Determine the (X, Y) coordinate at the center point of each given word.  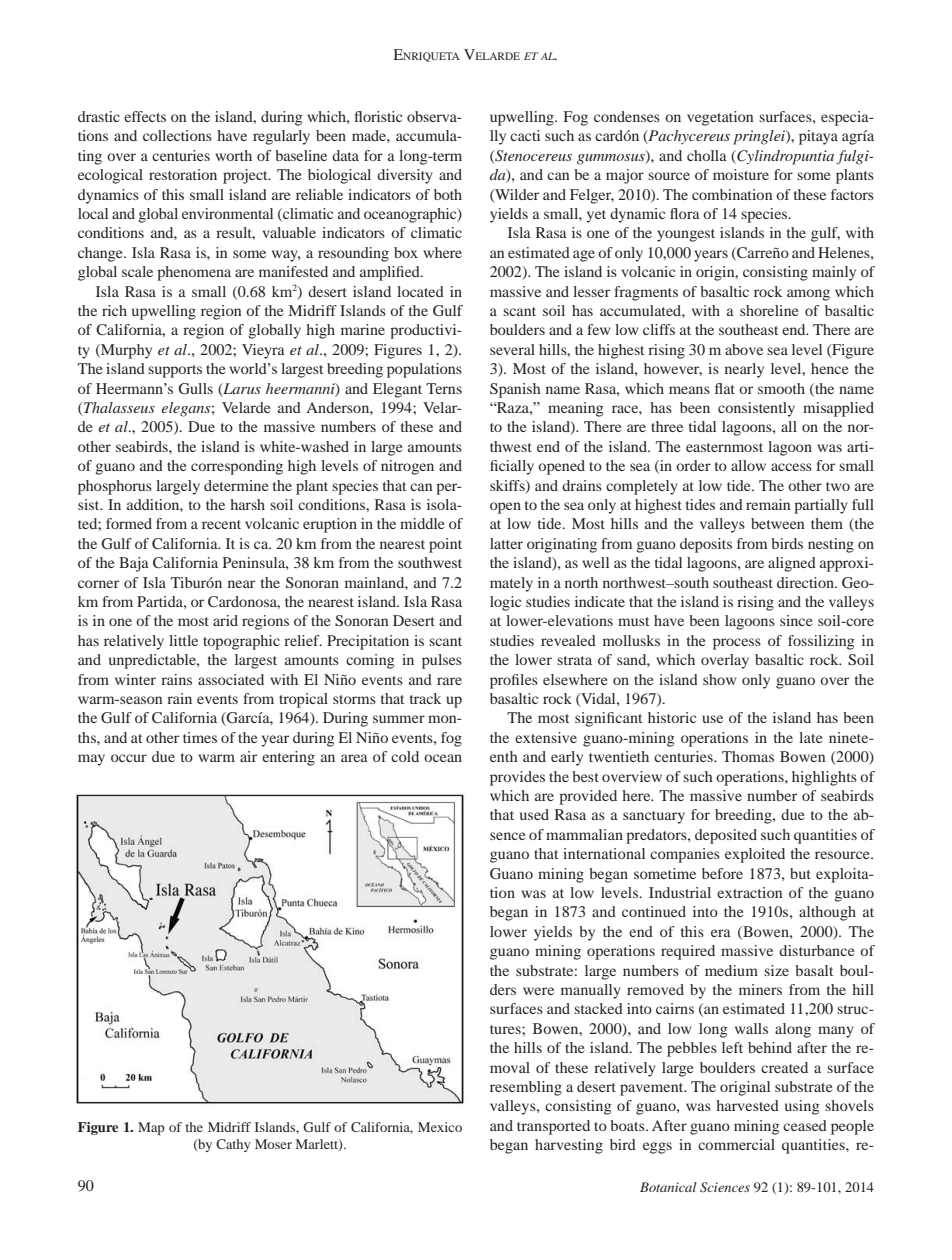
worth (233, 155)
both (448, 194)
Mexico (440, 1127)
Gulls (195, 389)
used (534, 814)
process (737, 644)
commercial (736, 1144)
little (183, 640)
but (800, 873)
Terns (444, 388)
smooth (781, 388)
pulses (442, 661)
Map (151, 1128)
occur (129, 758)
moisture (741, 174)
